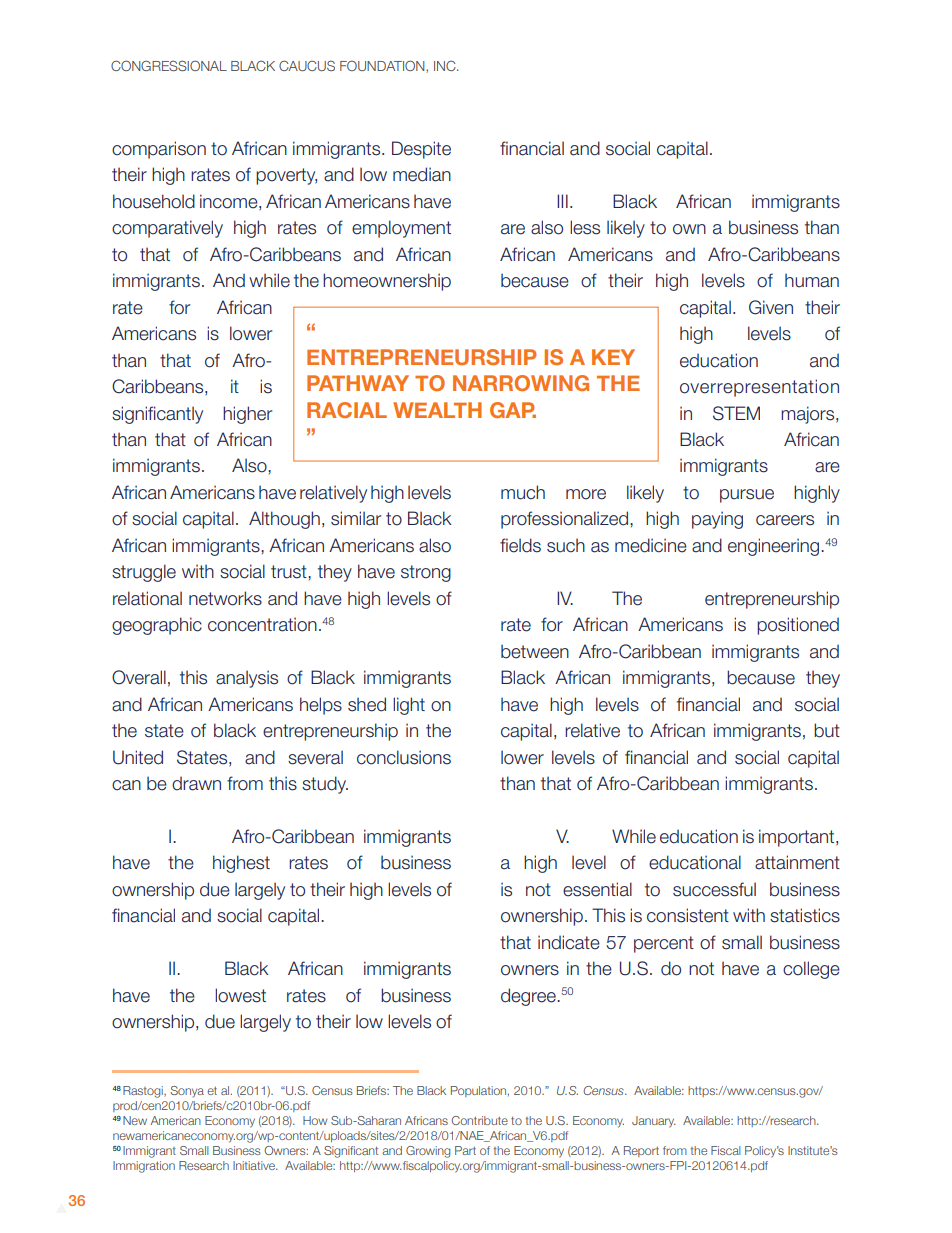 The image size is (952, 1233). What do you see at coordinates (797, 862) in the screenshot?
I see `attainment` at bounding box center [797, 862].
